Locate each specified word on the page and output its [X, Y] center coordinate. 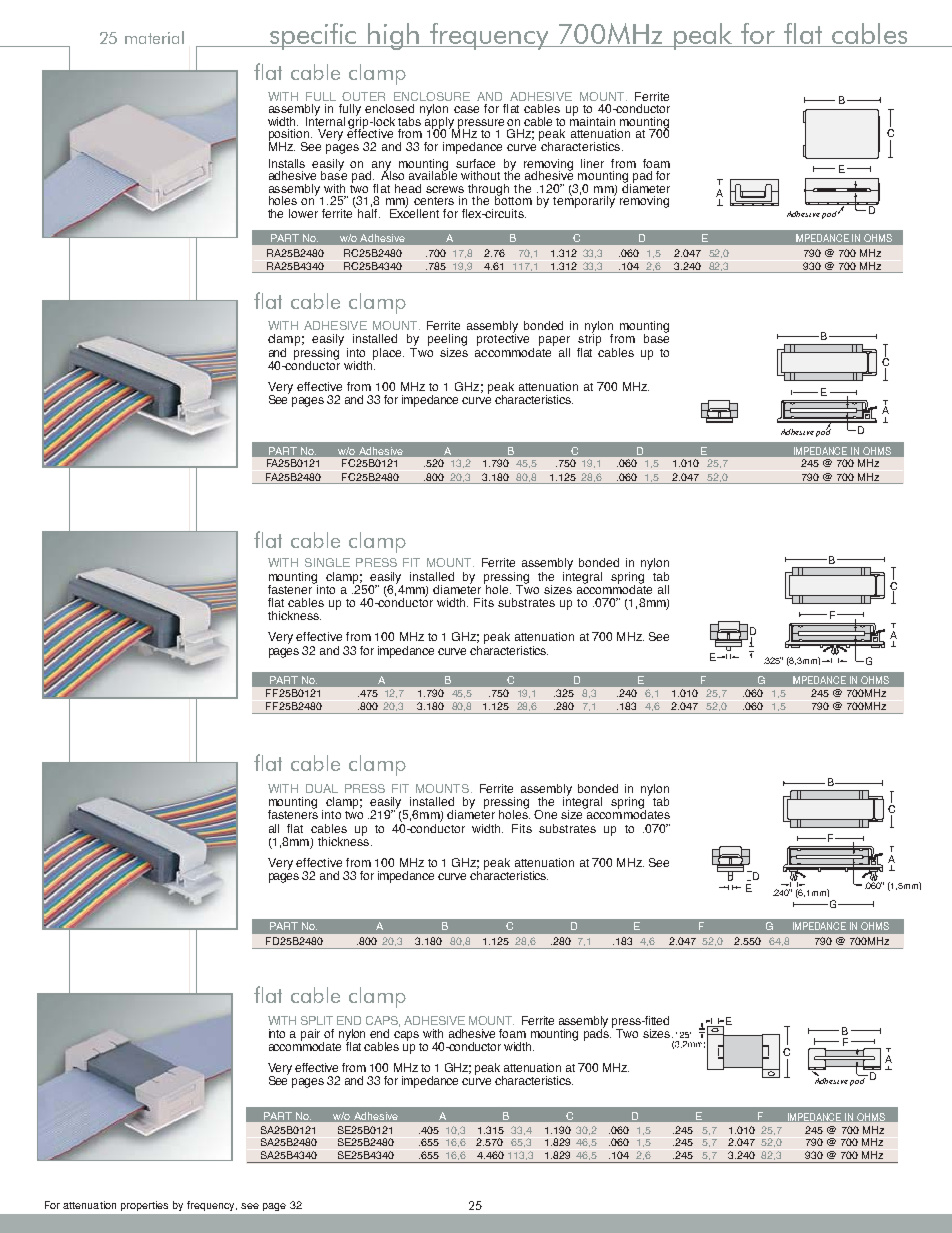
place [388, 354]
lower [303, 213]
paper [554, 341]
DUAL [322, 788]
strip [589, 339]
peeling [447, 341]
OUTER [363, 96]
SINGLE [327, 562]
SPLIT [317, 1020]
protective [503, 339]
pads [597, 1033]
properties [144, 1206]
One [545, 814]
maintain [592, 120]
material [154, 37]
